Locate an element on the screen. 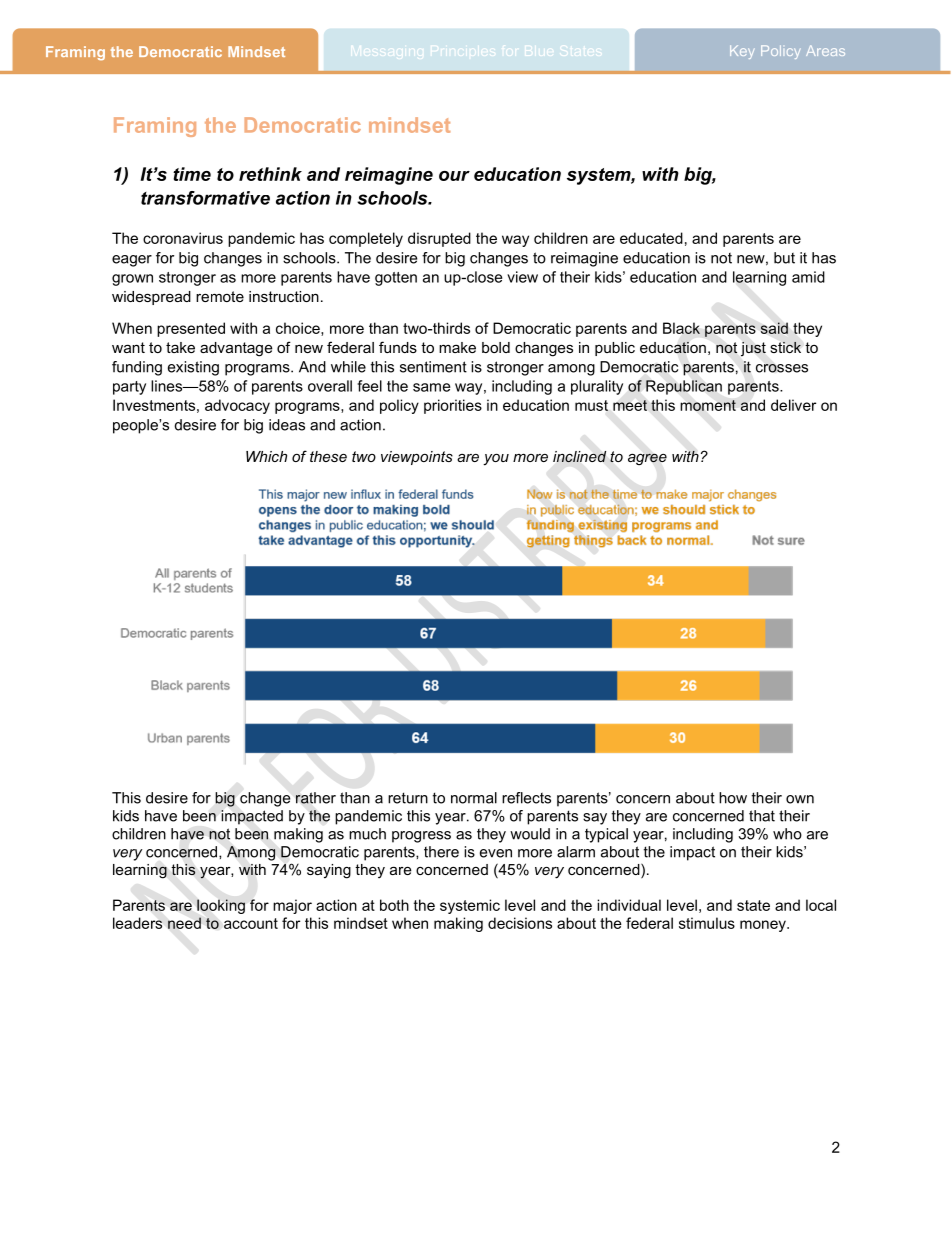  Key is located at coordinates (742, 52).
